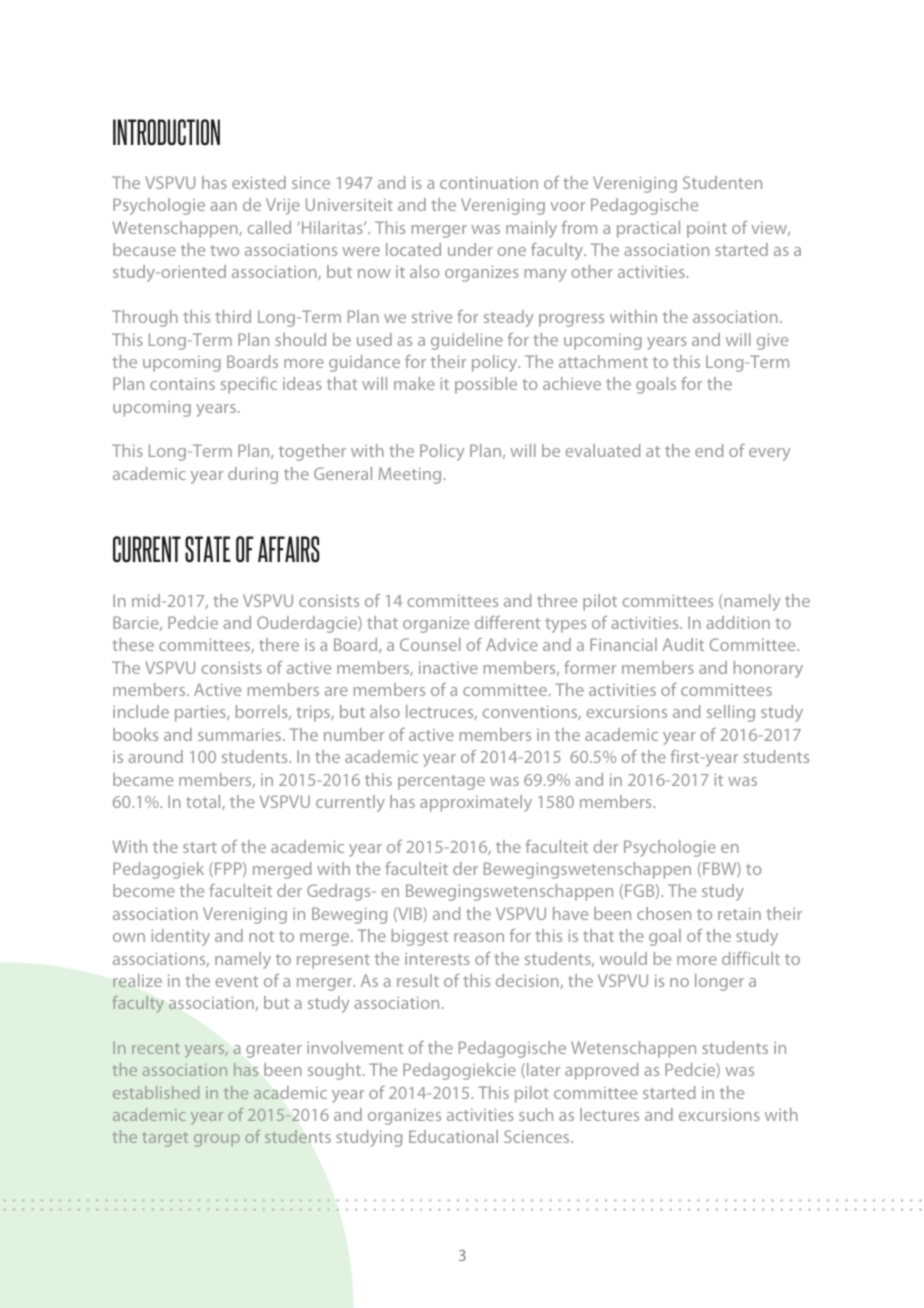  I want to click on continuation, so click(489, 183).
